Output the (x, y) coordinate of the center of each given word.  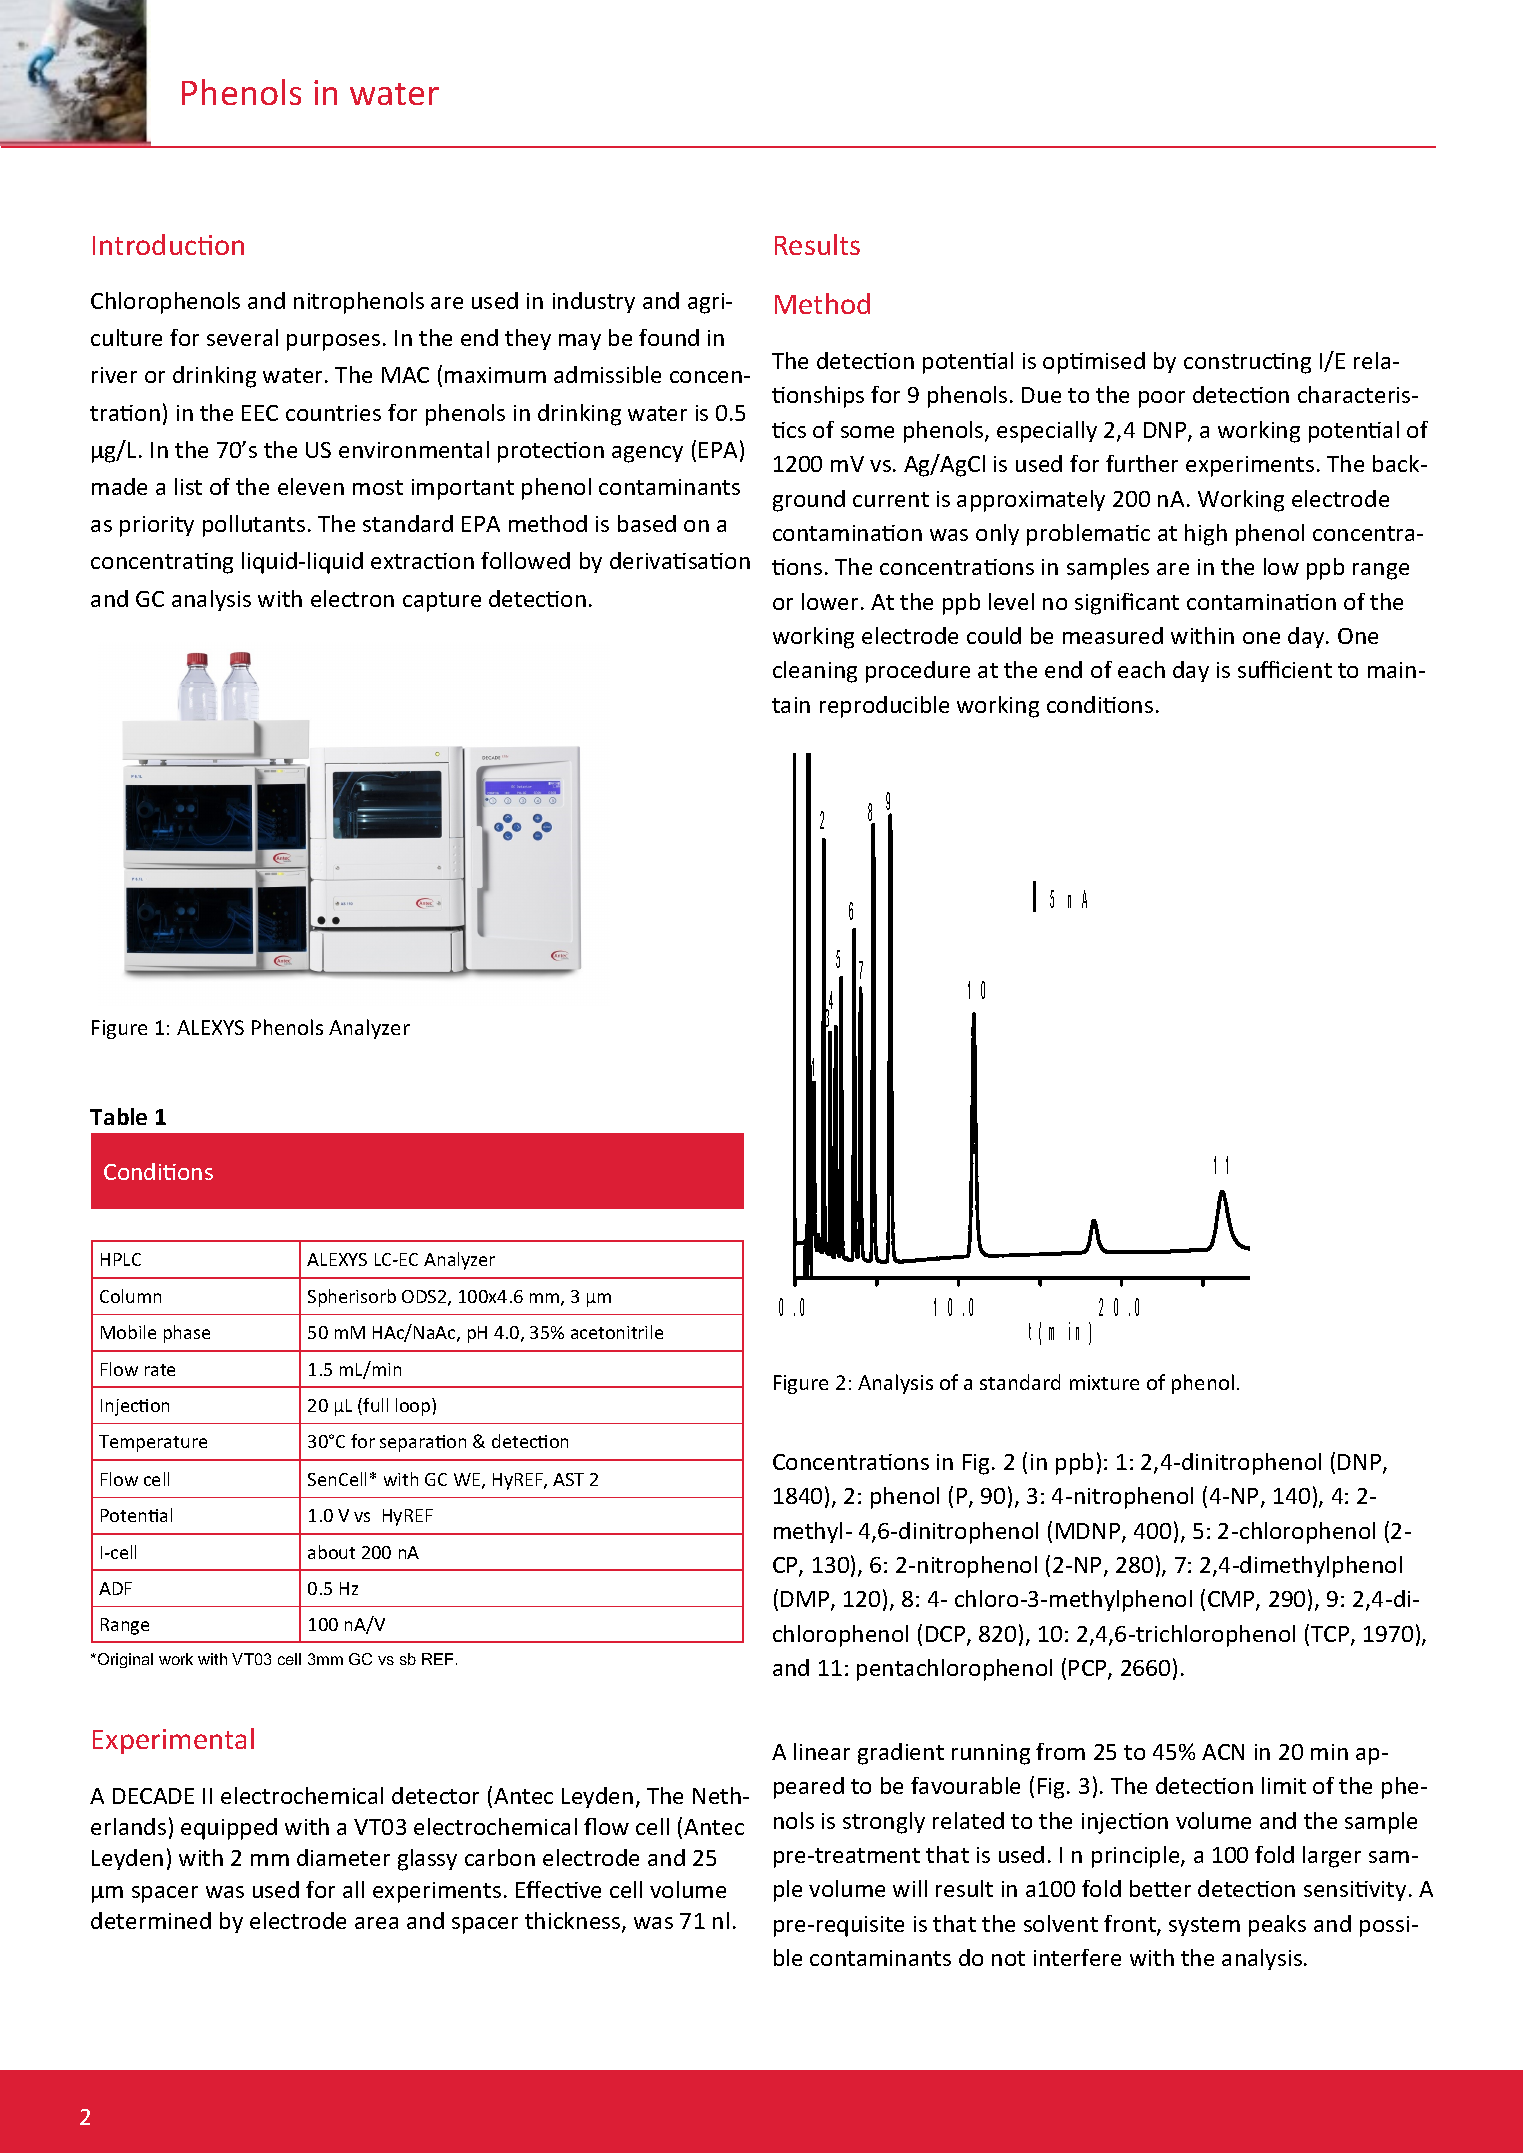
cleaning (815, 672)
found (669, 337)
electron (352, 598)
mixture (1104, 1382)
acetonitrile (617, 1332)
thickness (574, 1922)
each (1141, 669)
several (242, 337)
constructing (1247, 363)
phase (187, 1334)
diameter (343, 1857)
